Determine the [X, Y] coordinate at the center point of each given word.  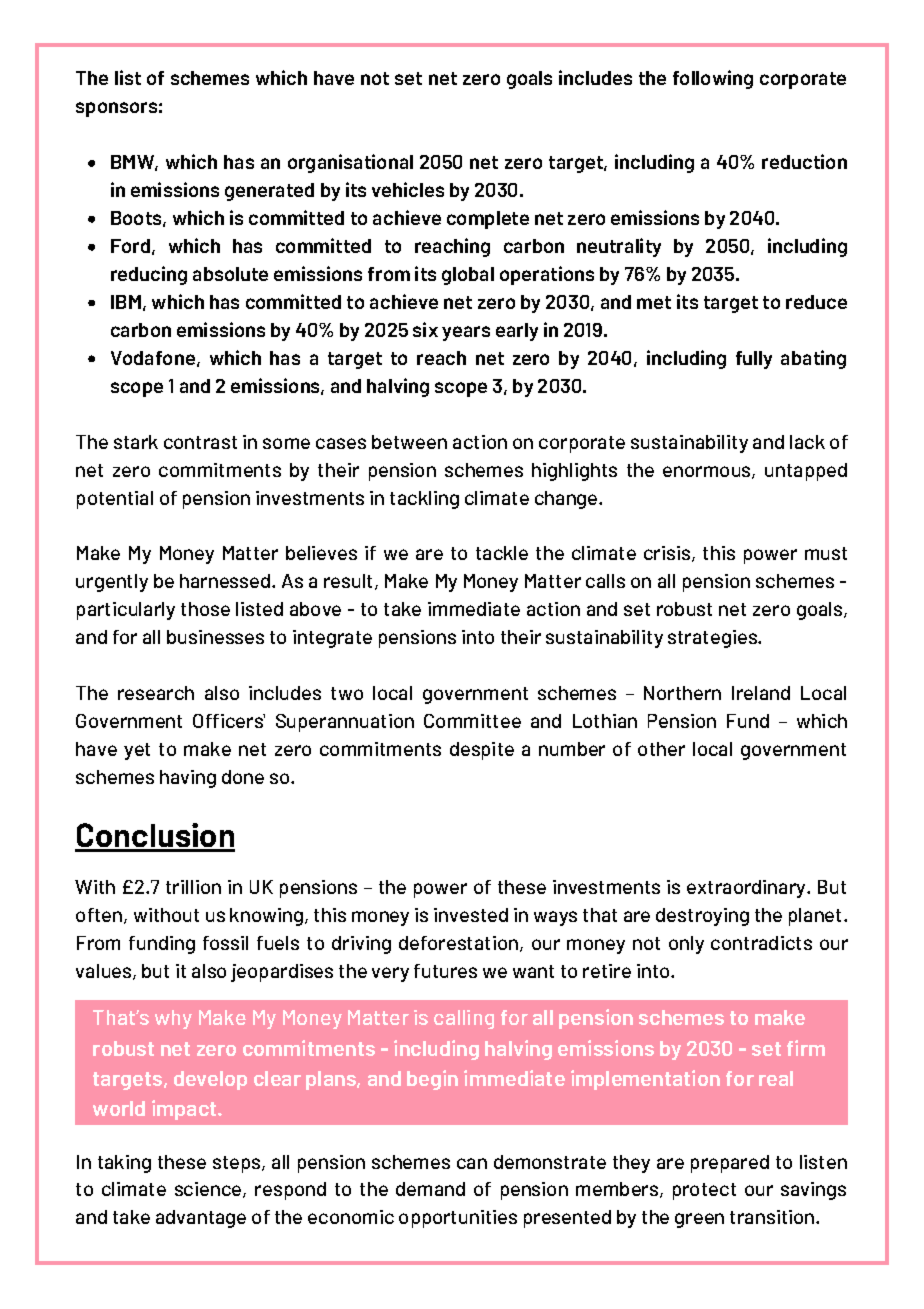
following [713, 79]
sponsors [116, 109]
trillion [193, 887]
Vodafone [153, 358]
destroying [702, 917]
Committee [472, 721]
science [209, 1190]
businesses [215, 637]
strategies [713, 639]
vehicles [408, 189]
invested [471, 915]
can [472, 1163]
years [466, 333]
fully [754, 360]
